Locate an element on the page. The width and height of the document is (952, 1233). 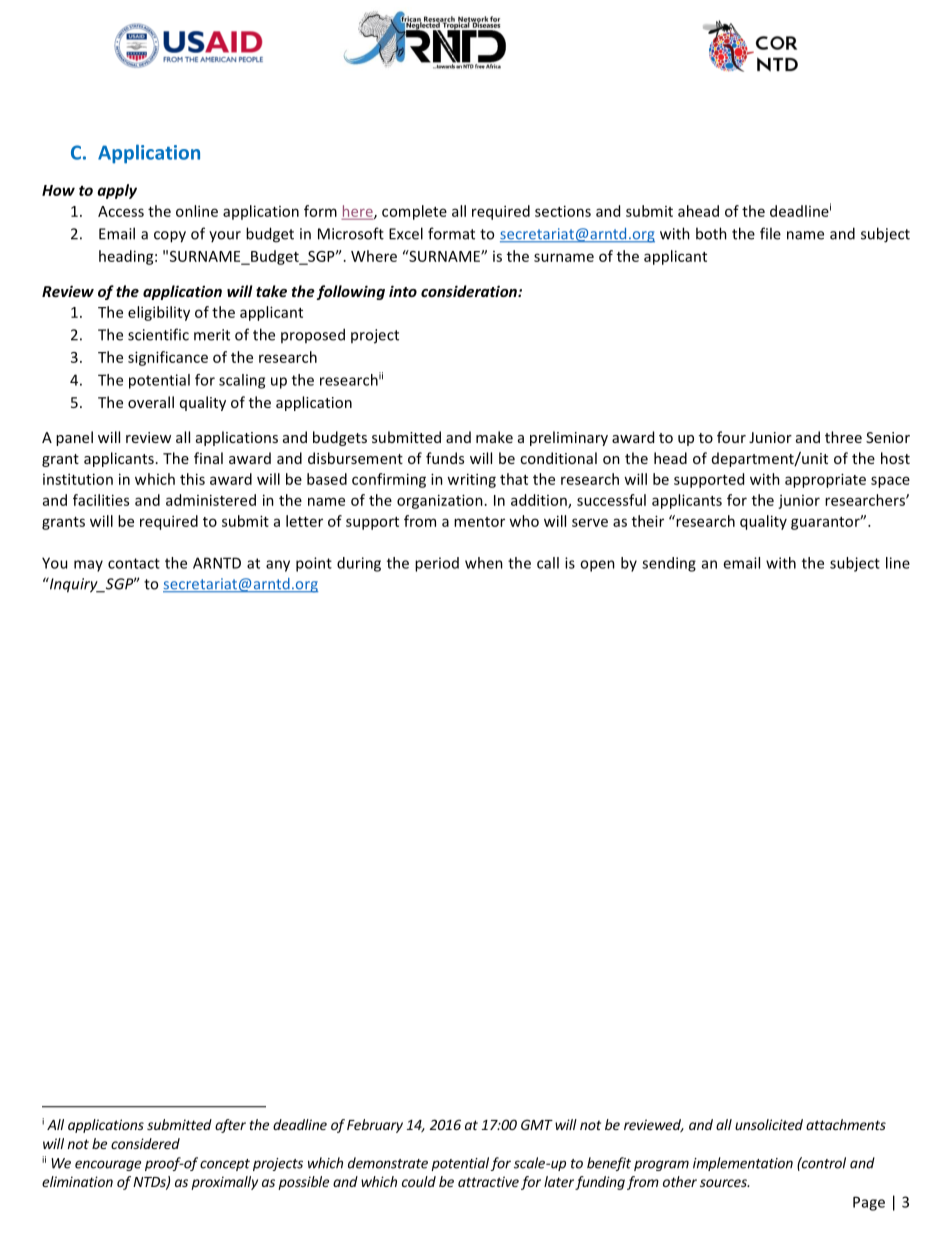
considered is located at coordinates (145, 1143).
